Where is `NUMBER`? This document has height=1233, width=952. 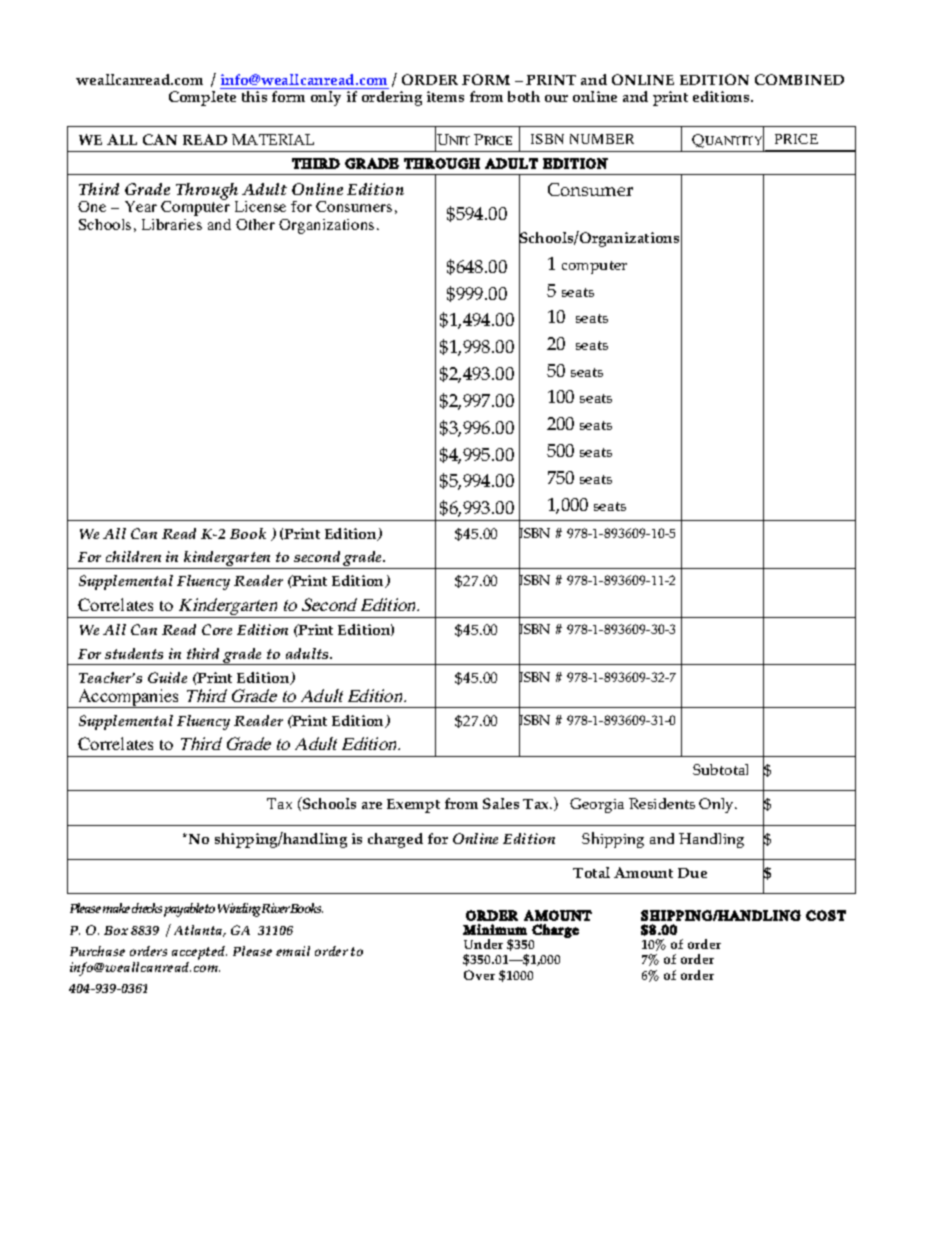 NUMBER is located at coordinates (602, 139).
